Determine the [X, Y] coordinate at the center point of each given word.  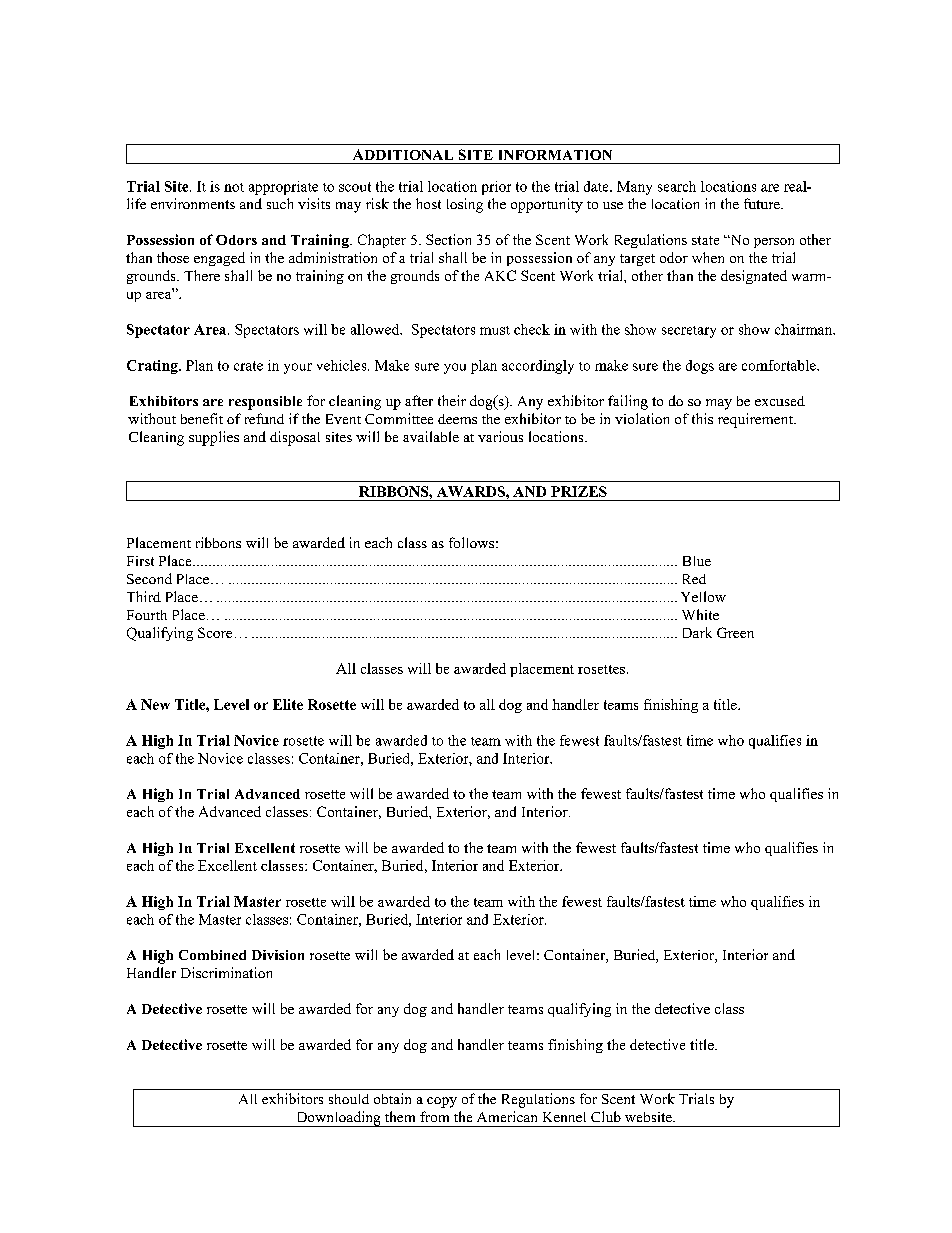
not [234, 187]
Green [735, 632]
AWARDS [472, 491]
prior [496, 188]
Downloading [338, 1119]
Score [215, 632]
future [763, 203]
